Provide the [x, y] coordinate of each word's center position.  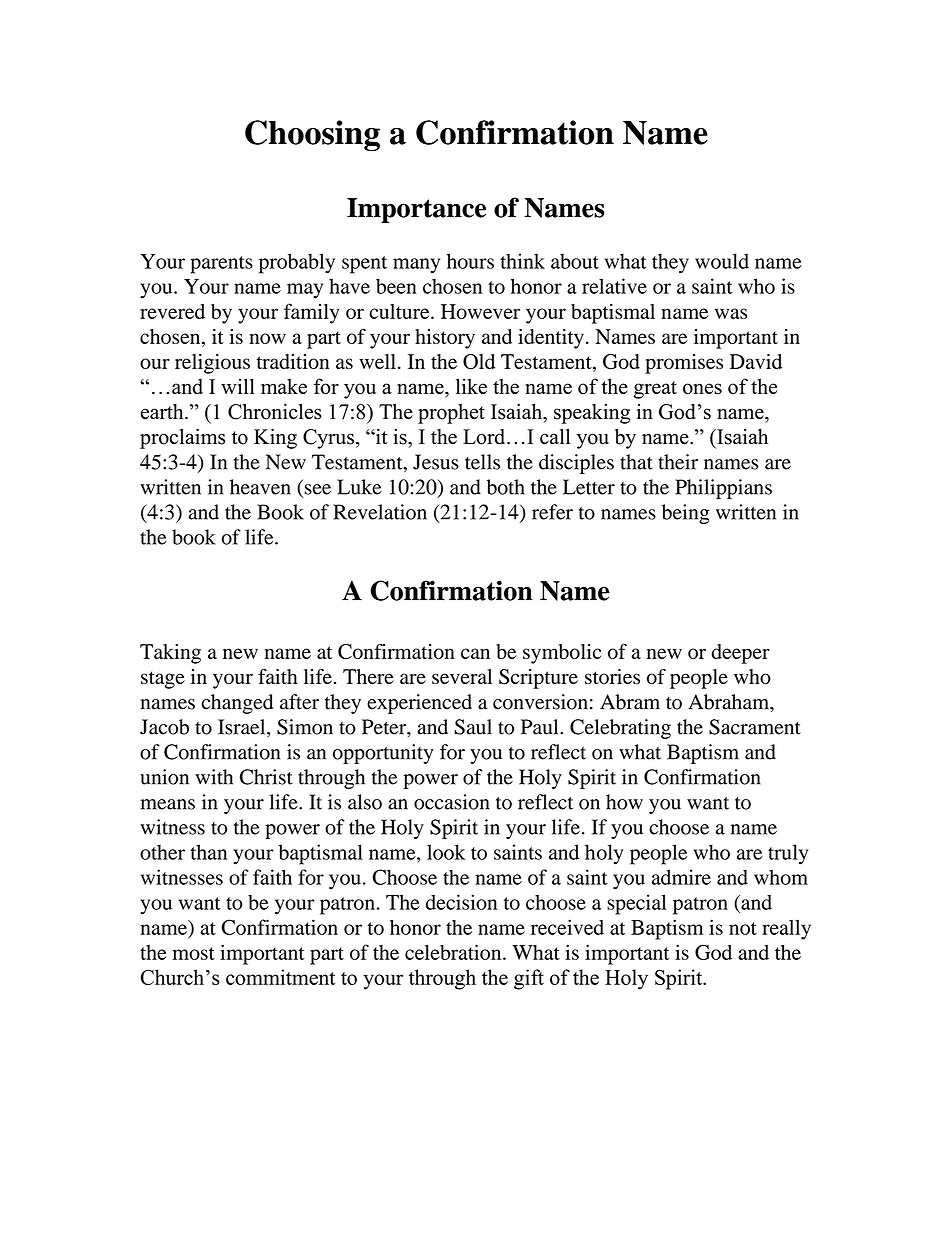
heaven [260, 487]
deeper [740, 654]
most [194, 953]
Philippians [723, 489]
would [722, 261]
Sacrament [755, 727]
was [731, 313]
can [475, 653]
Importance [416, 210]
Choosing [312, 135]
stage [163, 680]
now [267, 338]
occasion [451, 802]
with [214, 777]
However [480, 311]
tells [482, 462]
